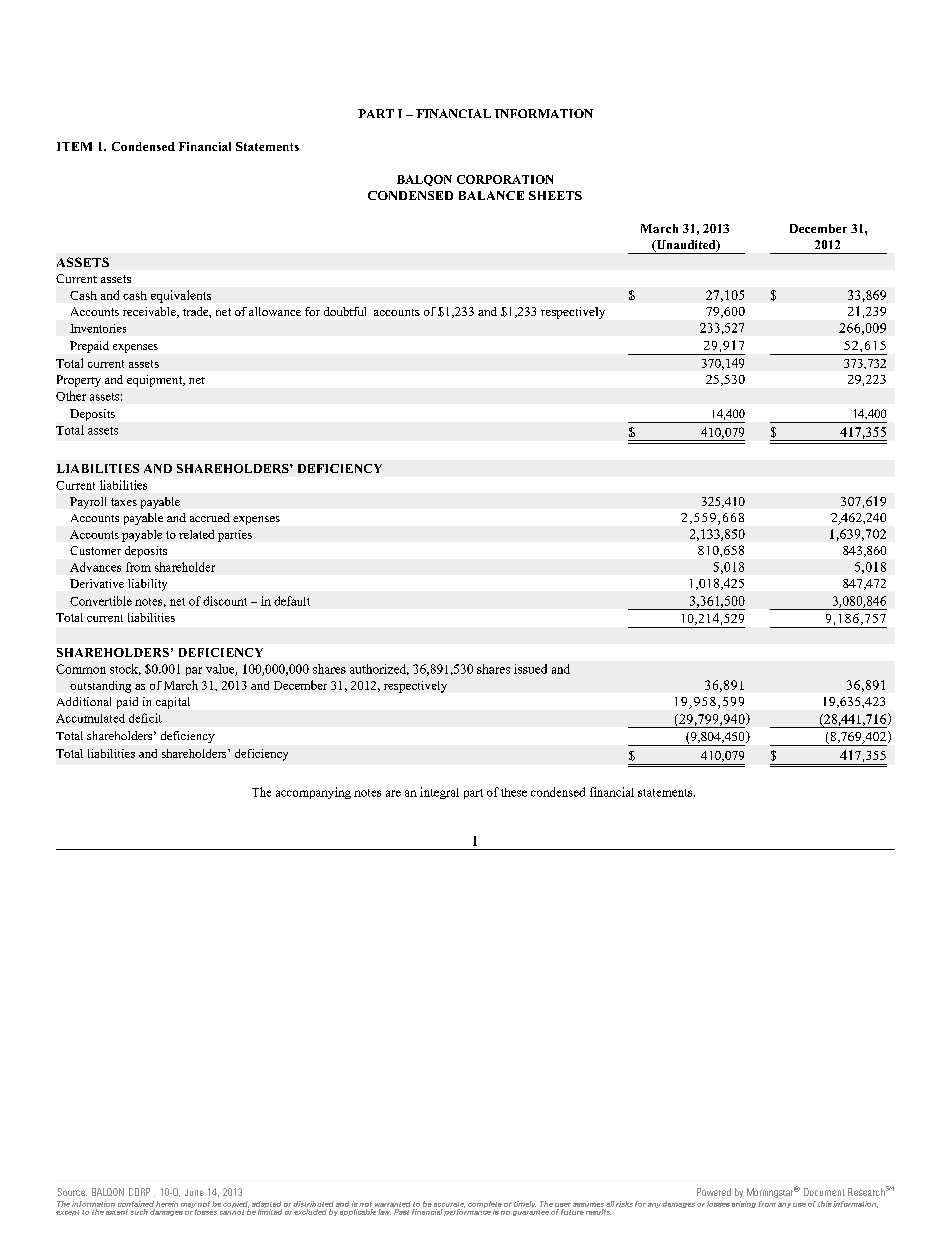 This screenshot has height=1233, width=952. What do you see at coordinates (125, 669) in the screenshot?
I see `stock` at bounding box center [125, 669].
